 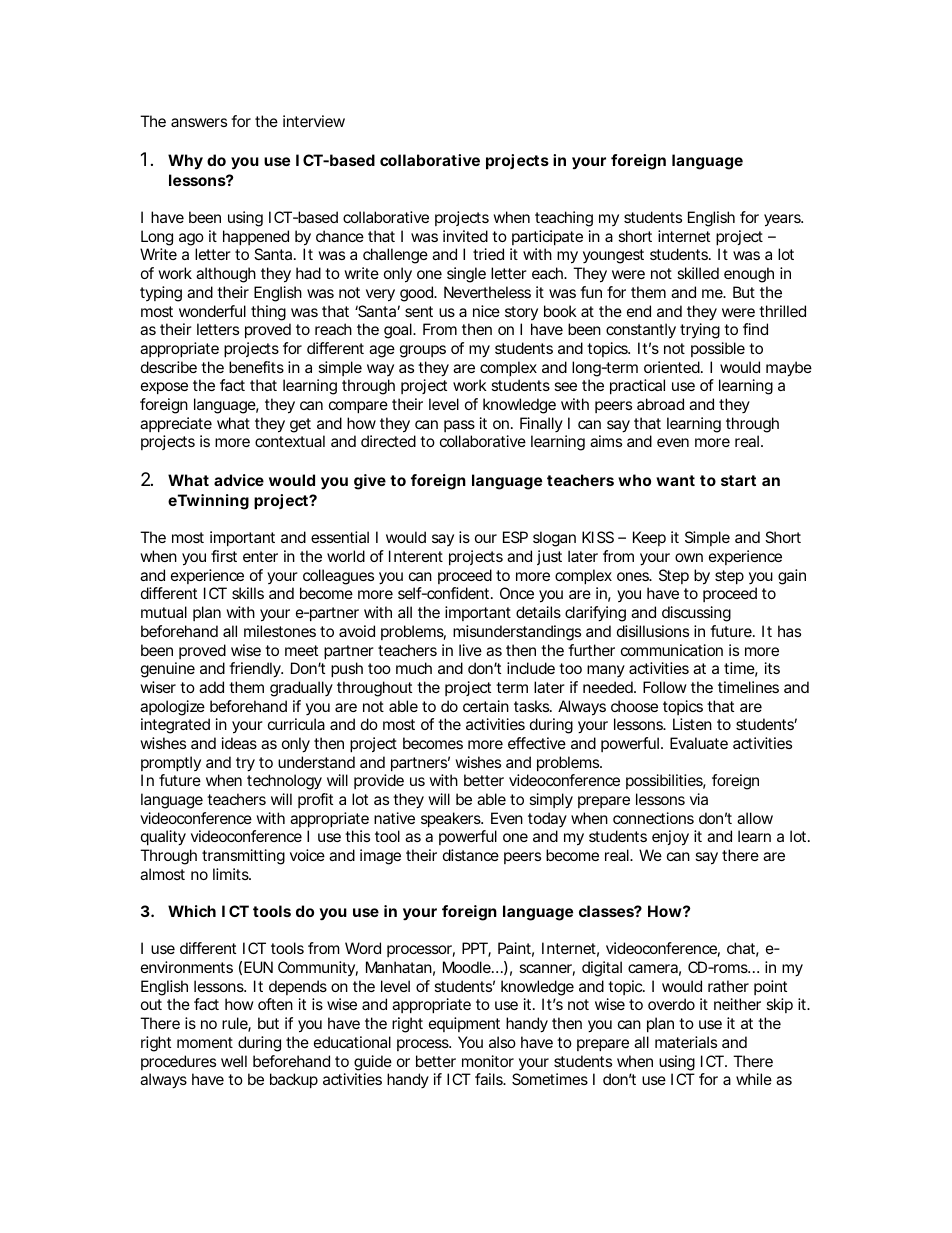 What do you see at coordinates (465, 236) in the screenshot?
I see `invited` at bounding box center [465, 236].
